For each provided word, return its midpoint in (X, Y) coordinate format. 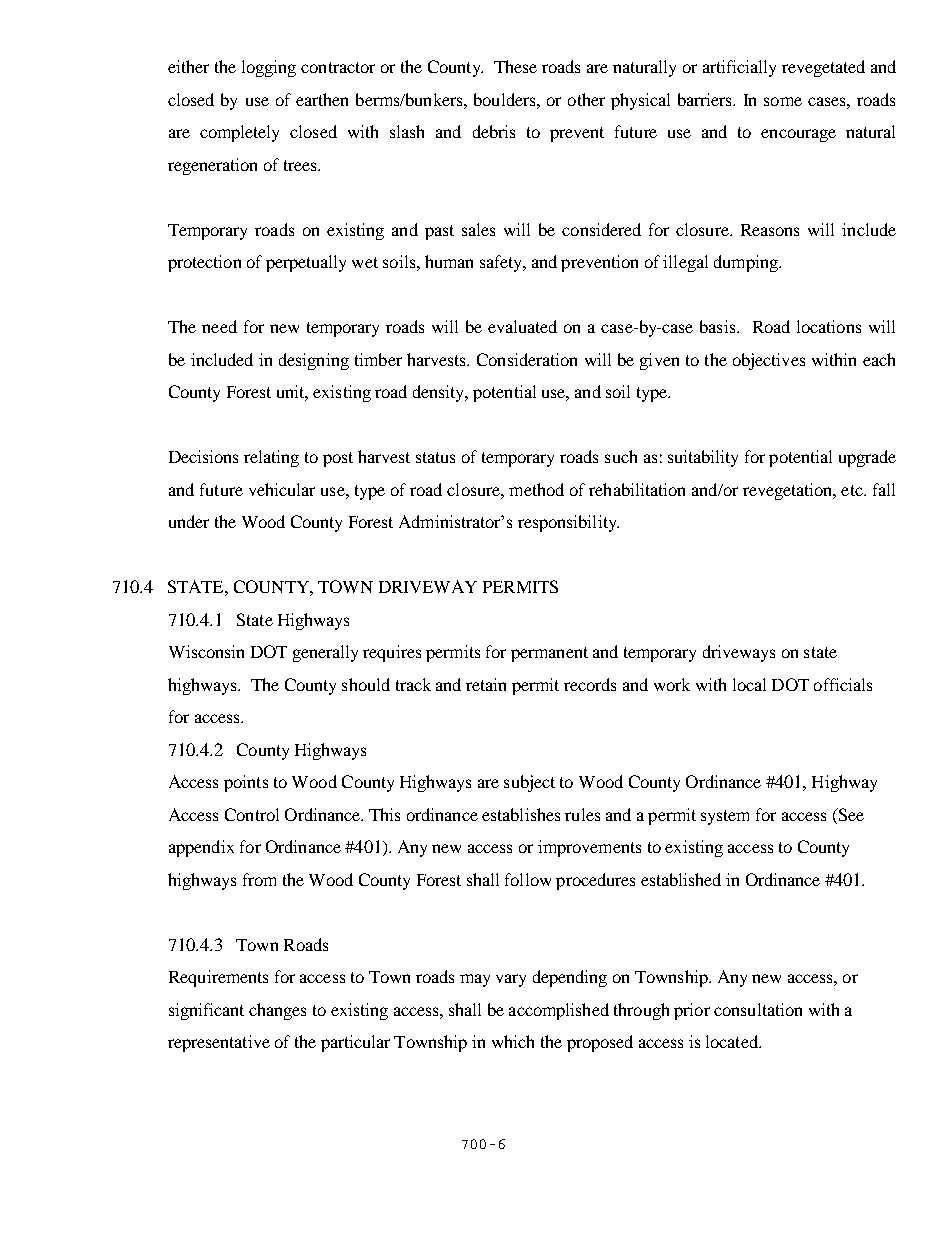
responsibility (568, 523)
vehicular (282, 489)
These (515, 66)
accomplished (559, 1011)
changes (277, 1011)
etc (853, 490)
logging (269, 68)
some (783, 101)
